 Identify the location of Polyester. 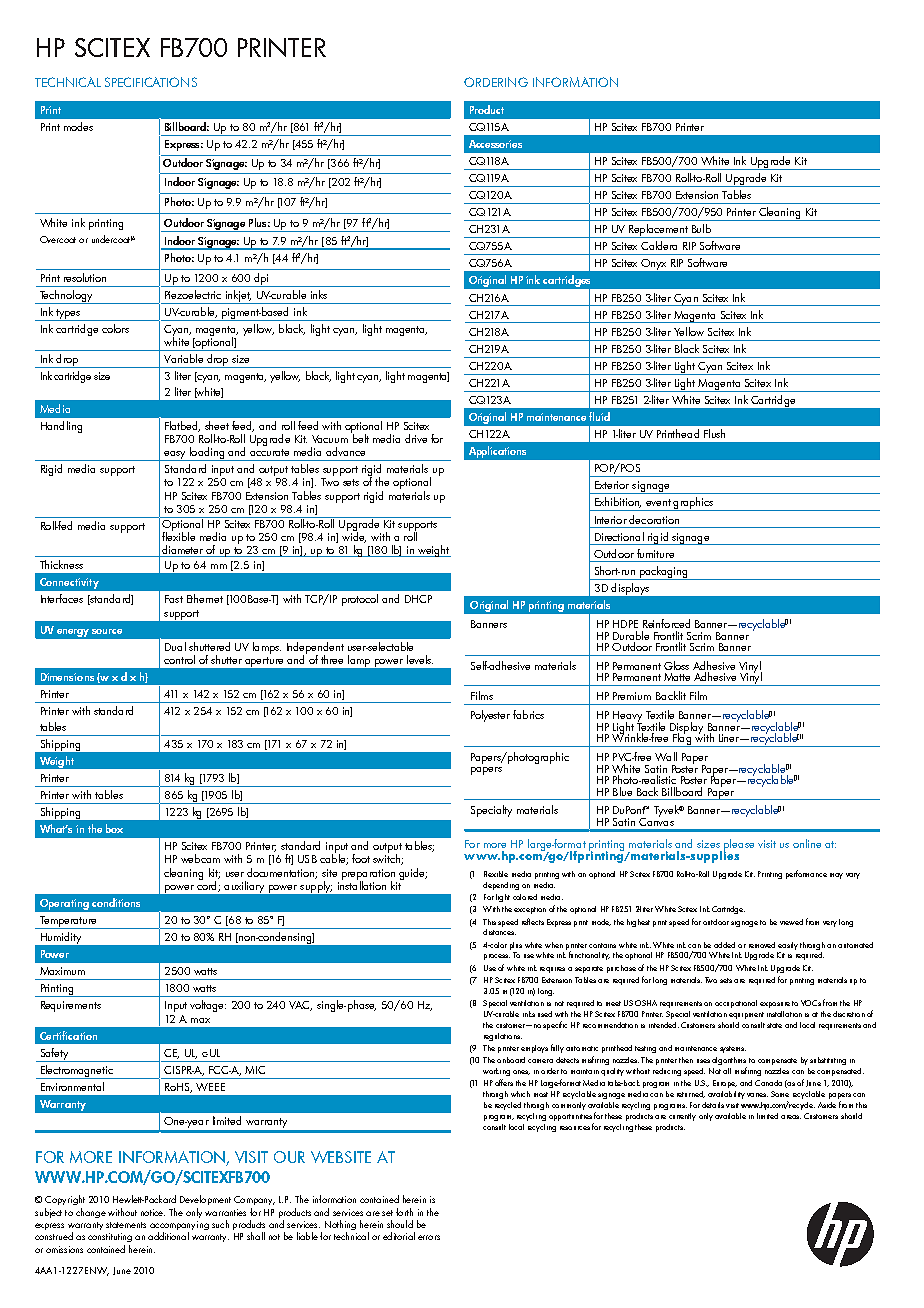
(490, 716).
